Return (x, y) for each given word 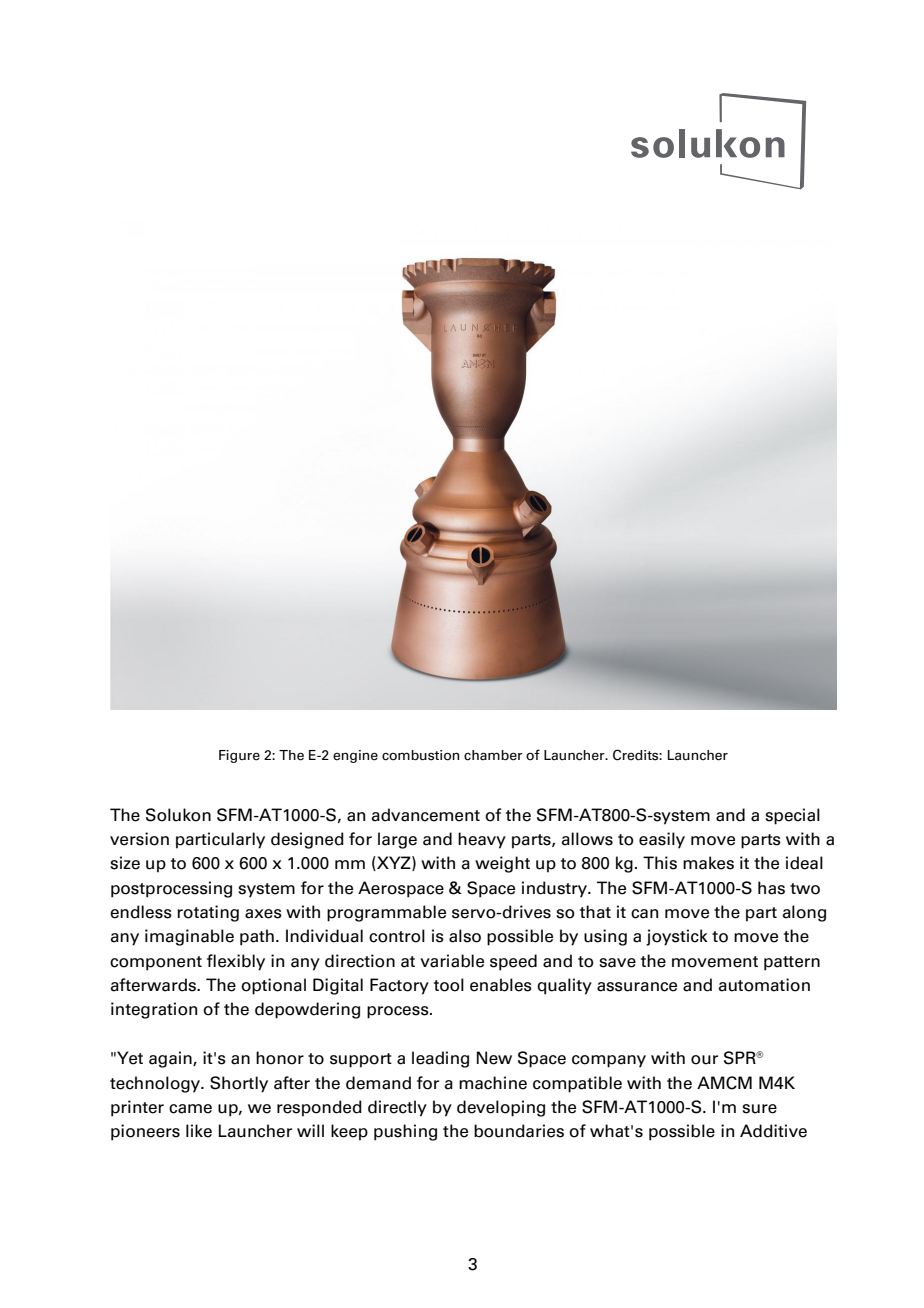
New (494, 1058)
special (792, 816)
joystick (677, 937)
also (465, 936)
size (125, 863)
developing (501, 1108)
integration (154, 1010)
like (199, 1131)
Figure (239, 756)
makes (708, 863)
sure (759, 1109)
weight (502, 864)
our (704, 1060)
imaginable (189, 937)
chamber (493, 755)
